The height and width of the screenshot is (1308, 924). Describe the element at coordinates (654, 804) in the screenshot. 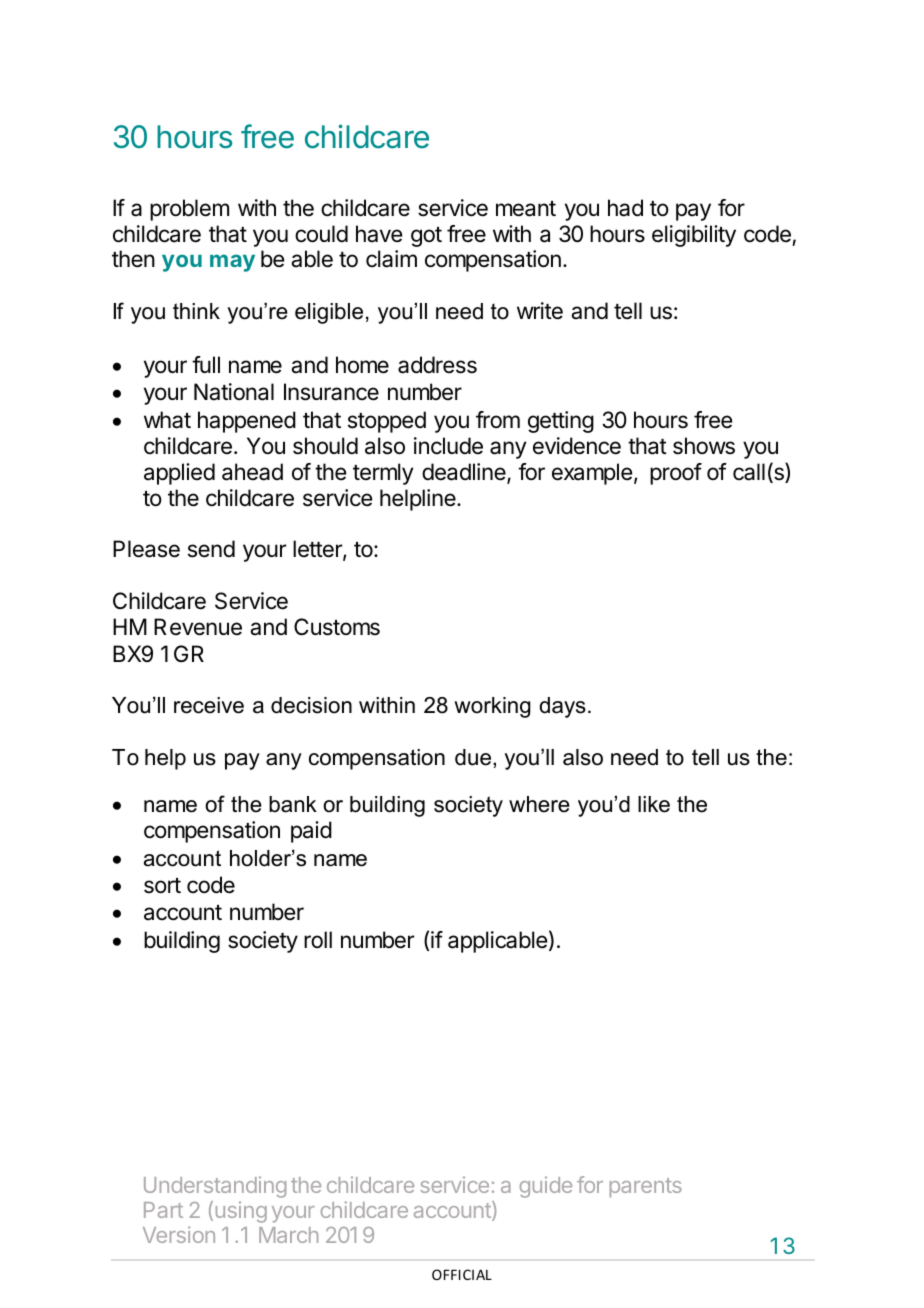

I see `like` at that location.
